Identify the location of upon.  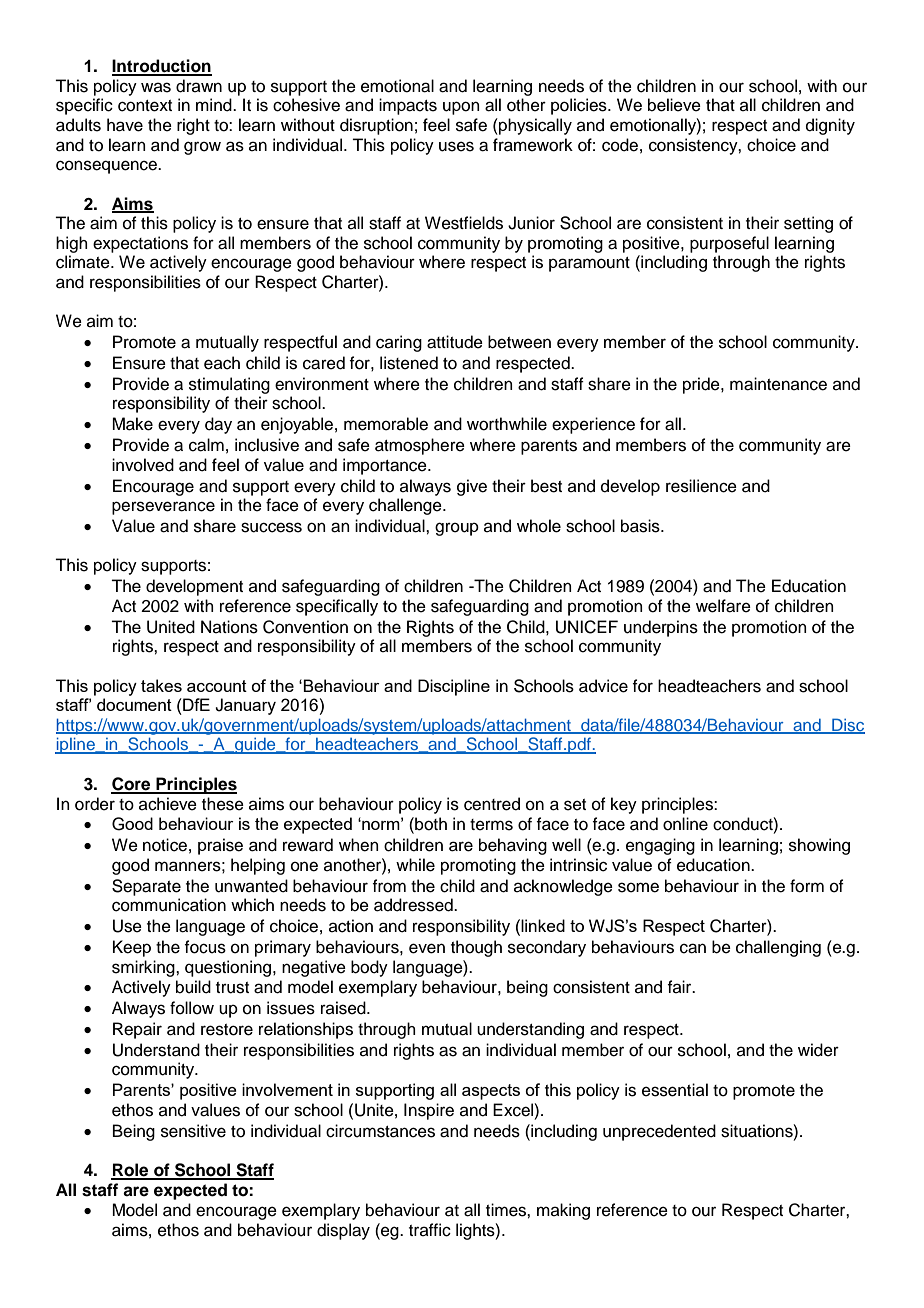
(461, 108).
